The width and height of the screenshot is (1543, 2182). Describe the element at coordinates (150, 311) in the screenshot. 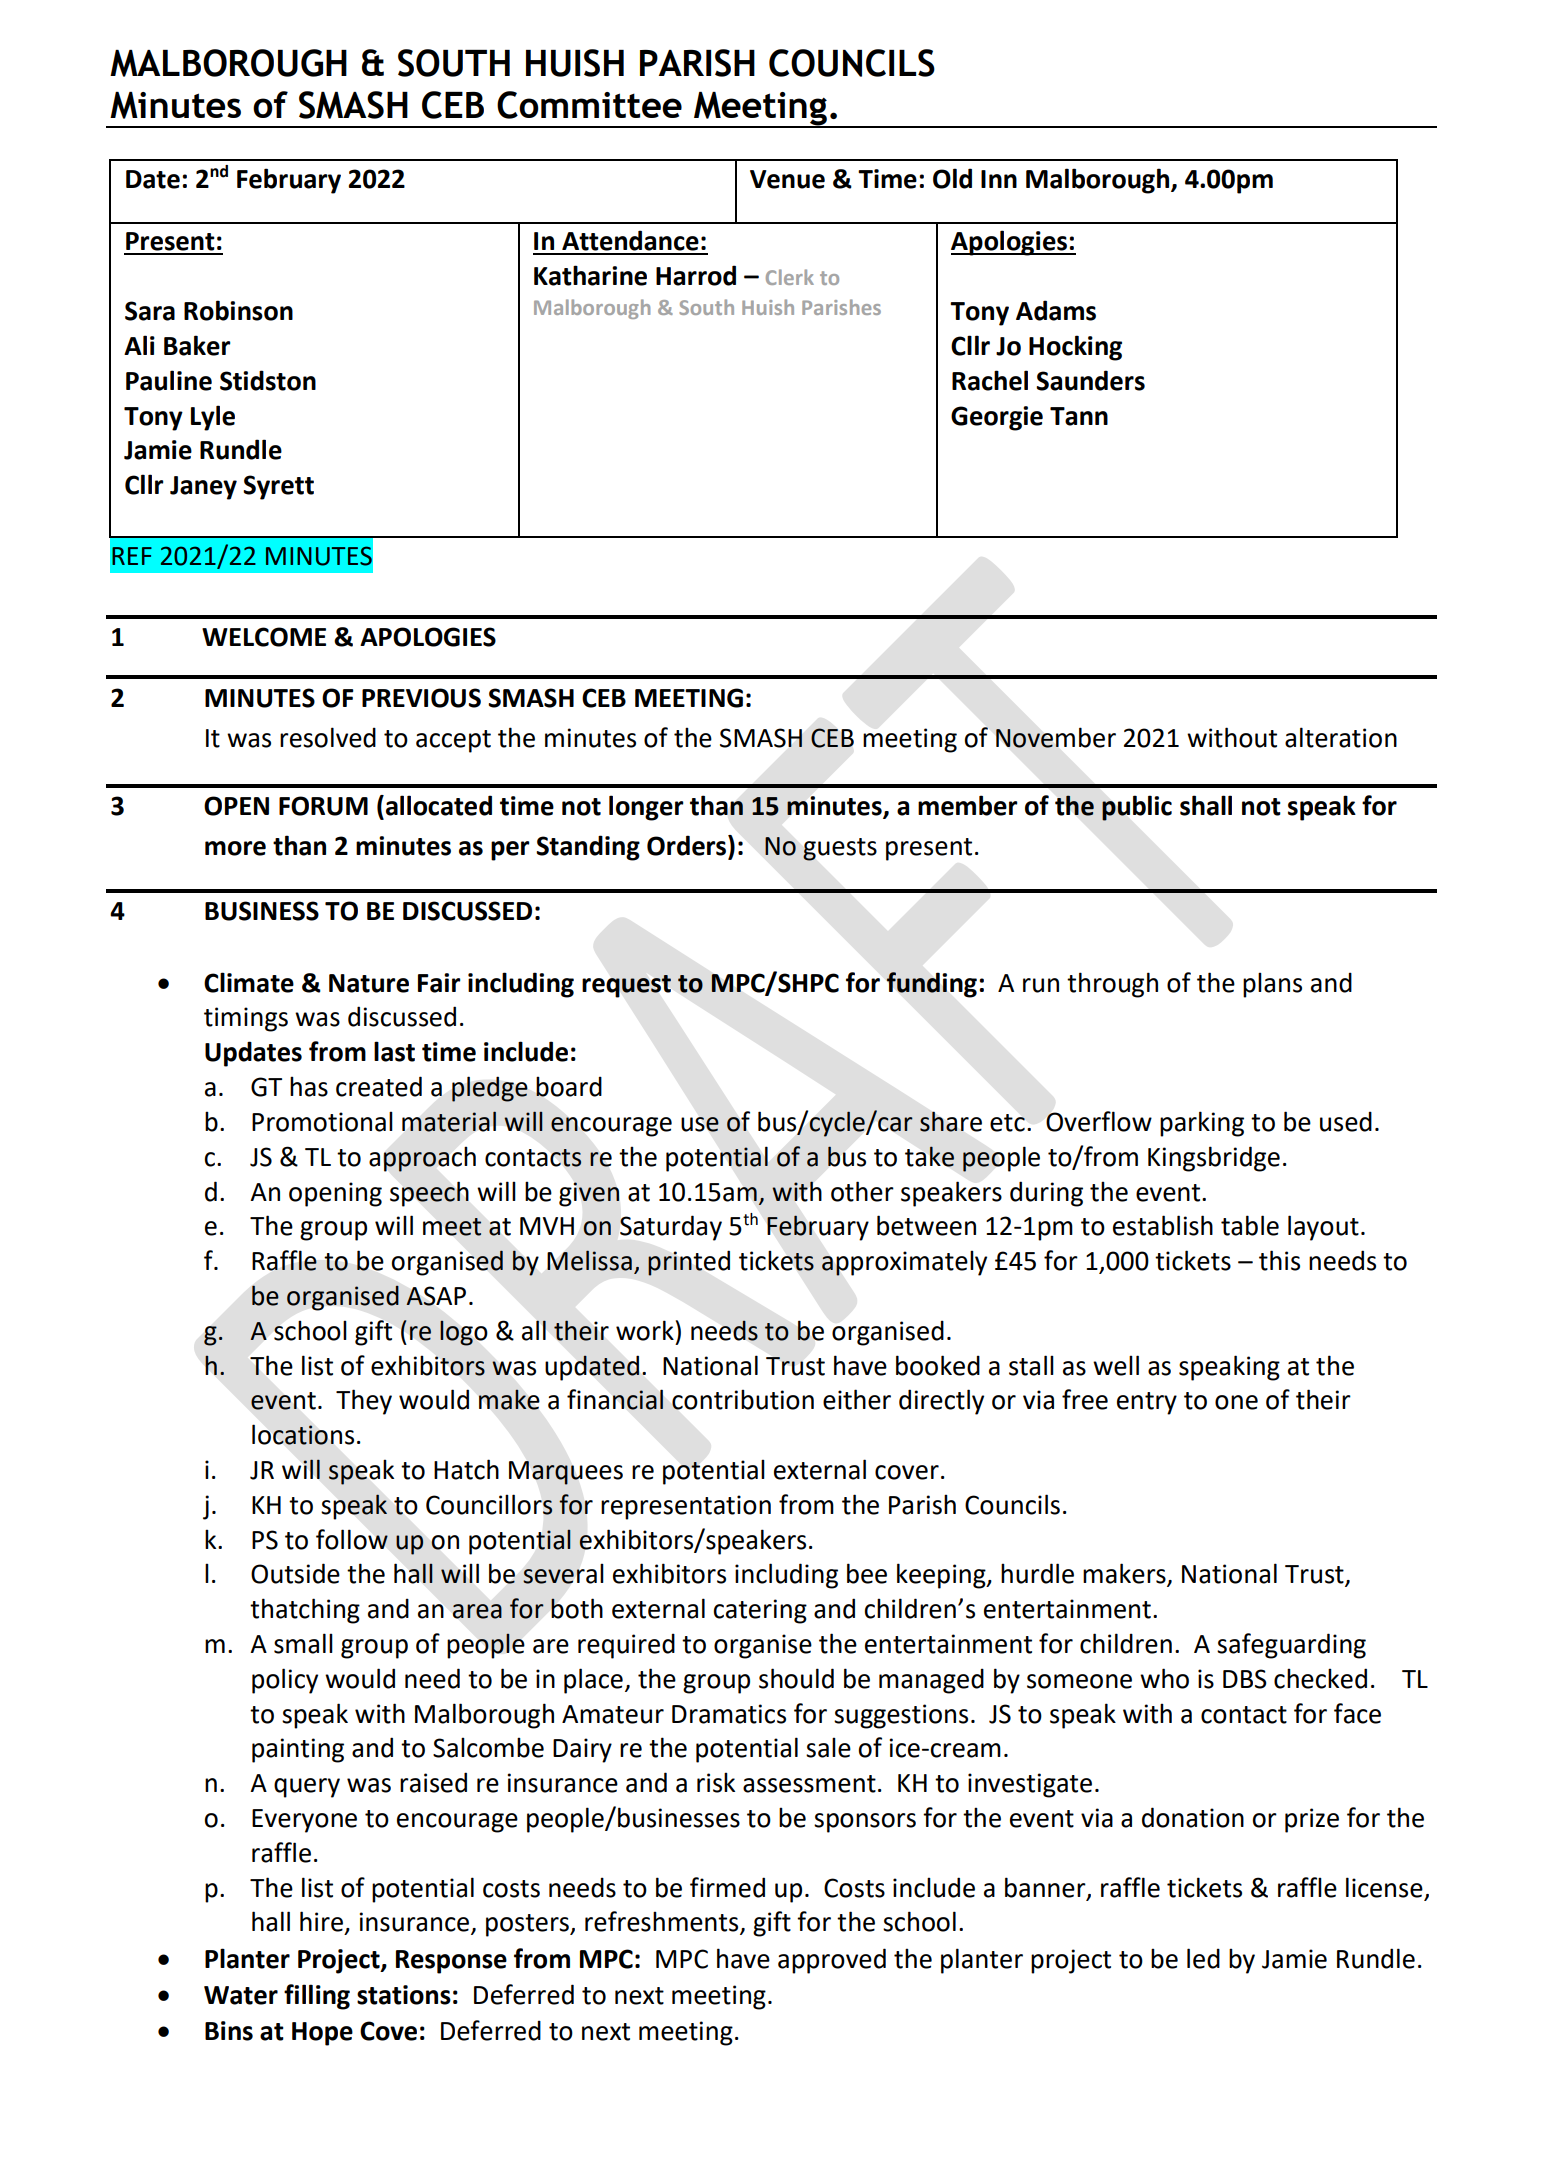

I see `Sara` at that location.
